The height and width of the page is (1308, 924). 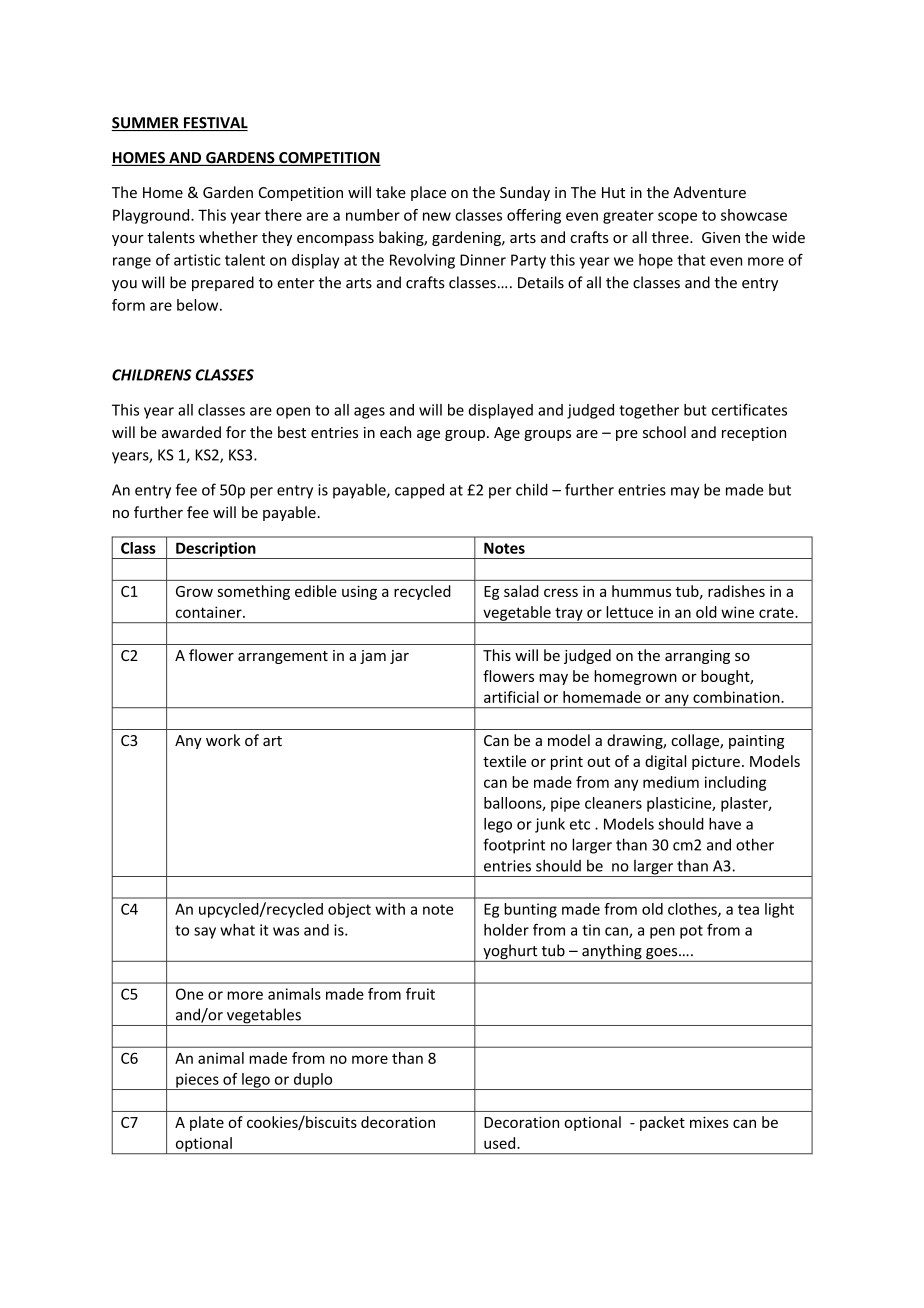 I want to click on Adventure, so click(x=709, y=192).
